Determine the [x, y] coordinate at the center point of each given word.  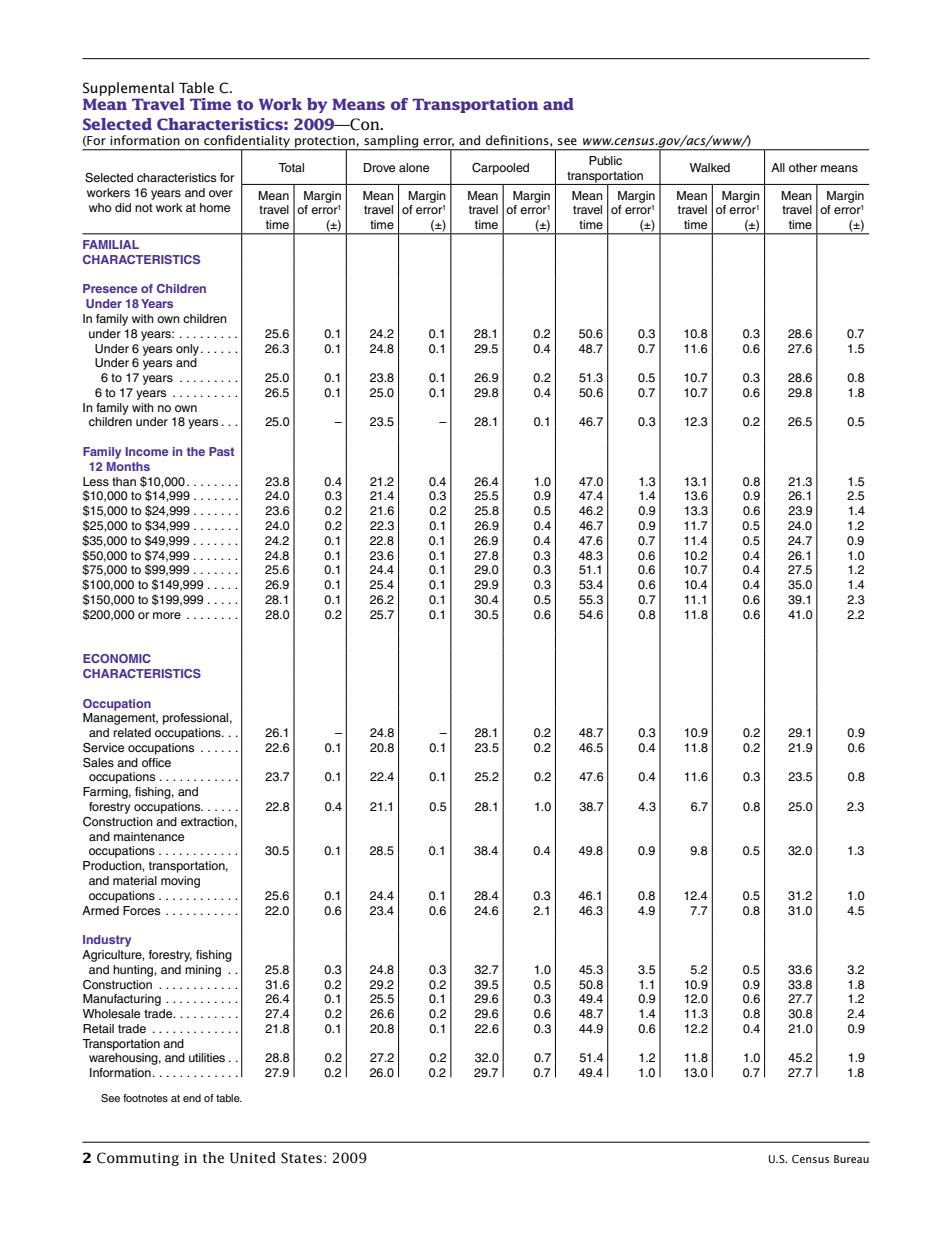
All [778, 167]
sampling [391, 142]
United [253, 1158]
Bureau [851, 1159]
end [192, 1098]
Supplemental [128, 89]
